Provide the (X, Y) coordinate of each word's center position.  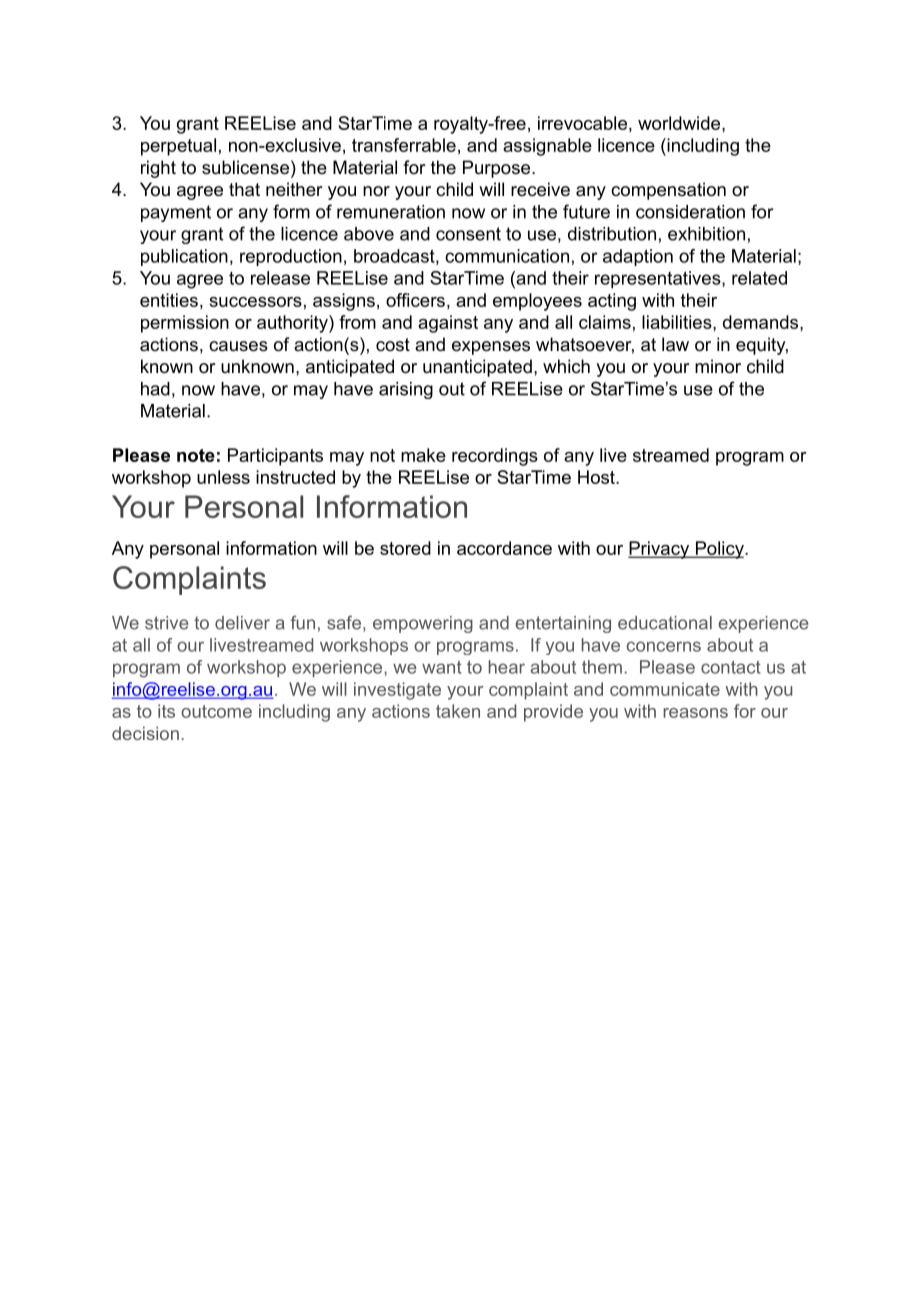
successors (255, 302)
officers (415, 300)
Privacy (660, 550)
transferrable (404, 145)
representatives (659, 280)
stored (405, 548)
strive (166, 623)
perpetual (178, 147)
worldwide (679, 123)
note (196, 455)
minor (718, 366)
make (423, 455)
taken (458, 711)
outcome (216, 711)
